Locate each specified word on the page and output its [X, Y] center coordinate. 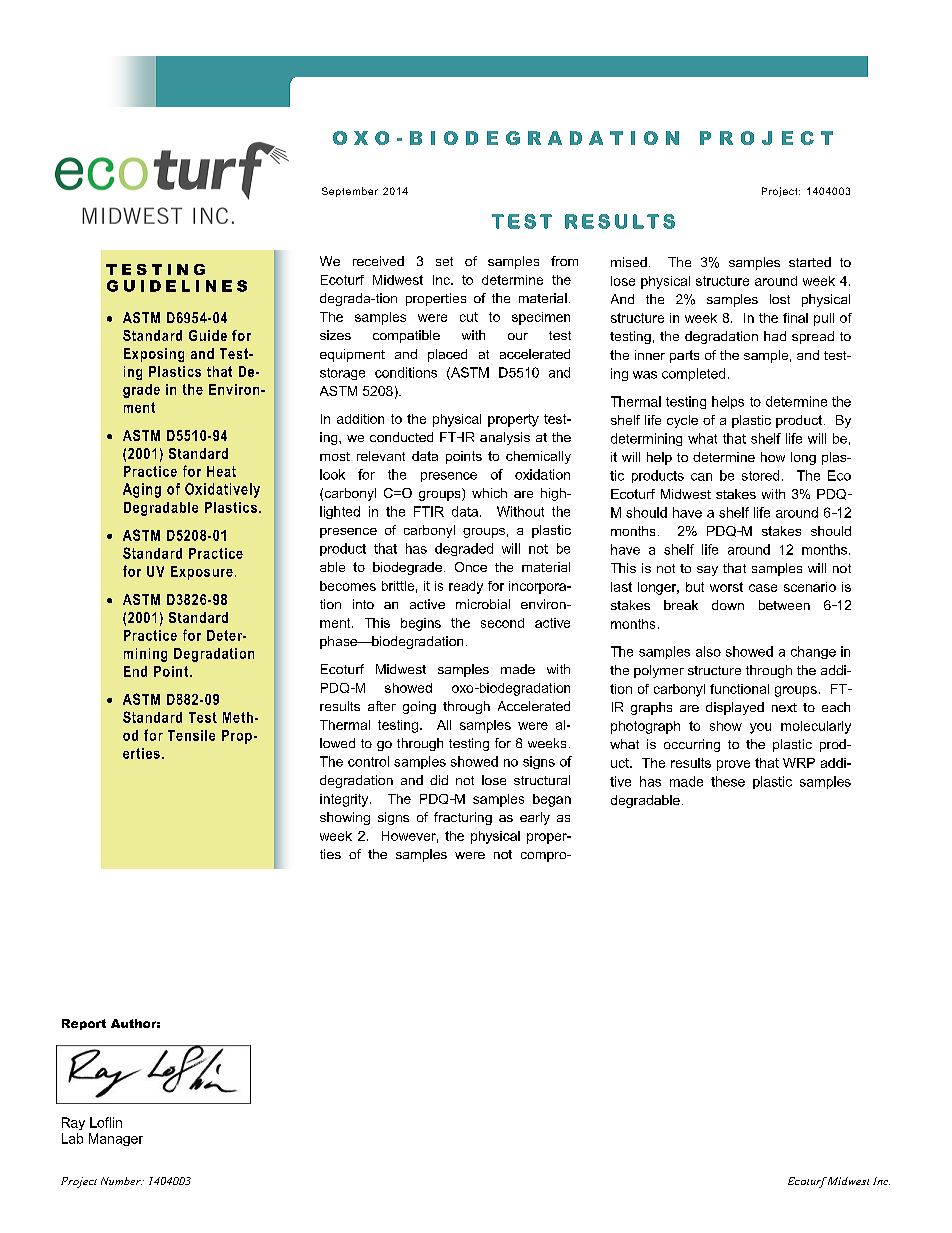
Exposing [154, 355]
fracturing [463, 818]
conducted [401, 437]
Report [84, 1024]
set [444, 261]
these [728, 781]
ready [466, 587]
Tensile [191, 735]
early [535, 818]
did [439, 780]
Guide [208, 335]
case [763, 588]
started [810, 262]
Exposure [202, 573]
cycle [682, 421]
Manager [116, 1139]
